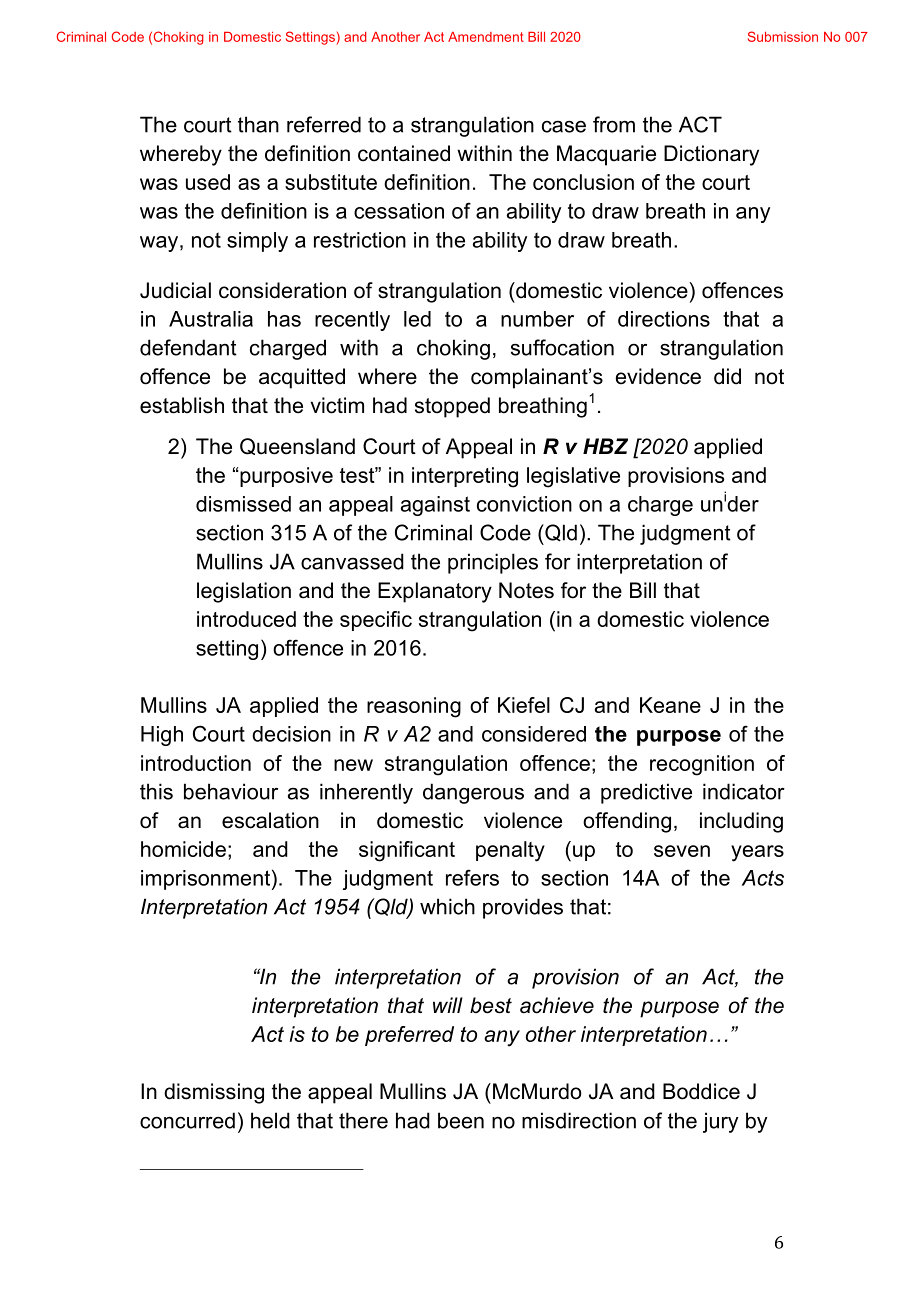 Image resolution: width=924 pixels, height=1308 pixels. What do you see at coordinates (414, 707) in the screenshot?
I see `reasoning` at bounding box center [414, 707].
